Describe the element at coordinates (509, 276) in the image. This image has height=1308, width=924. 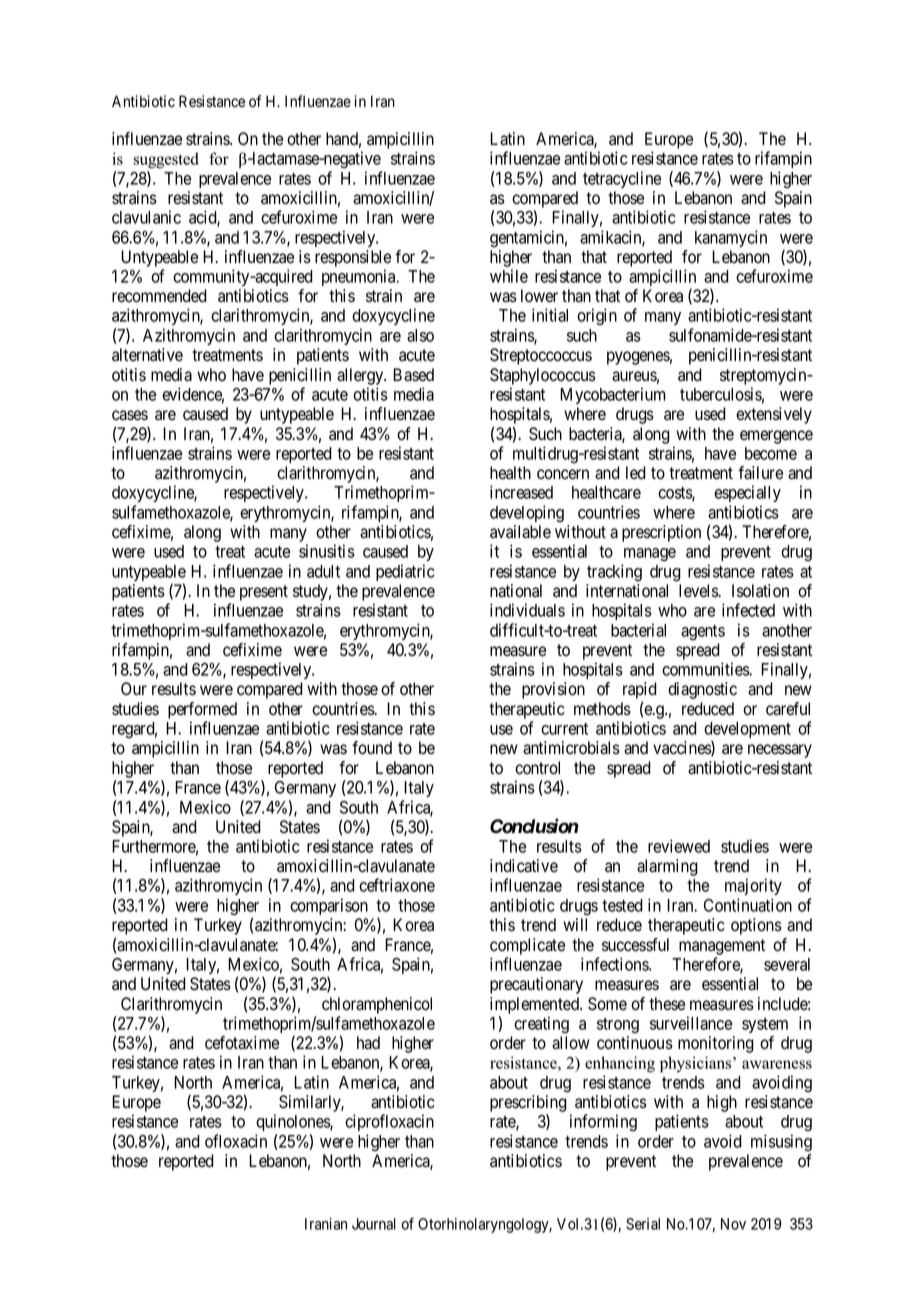
I see `while` at that location.
